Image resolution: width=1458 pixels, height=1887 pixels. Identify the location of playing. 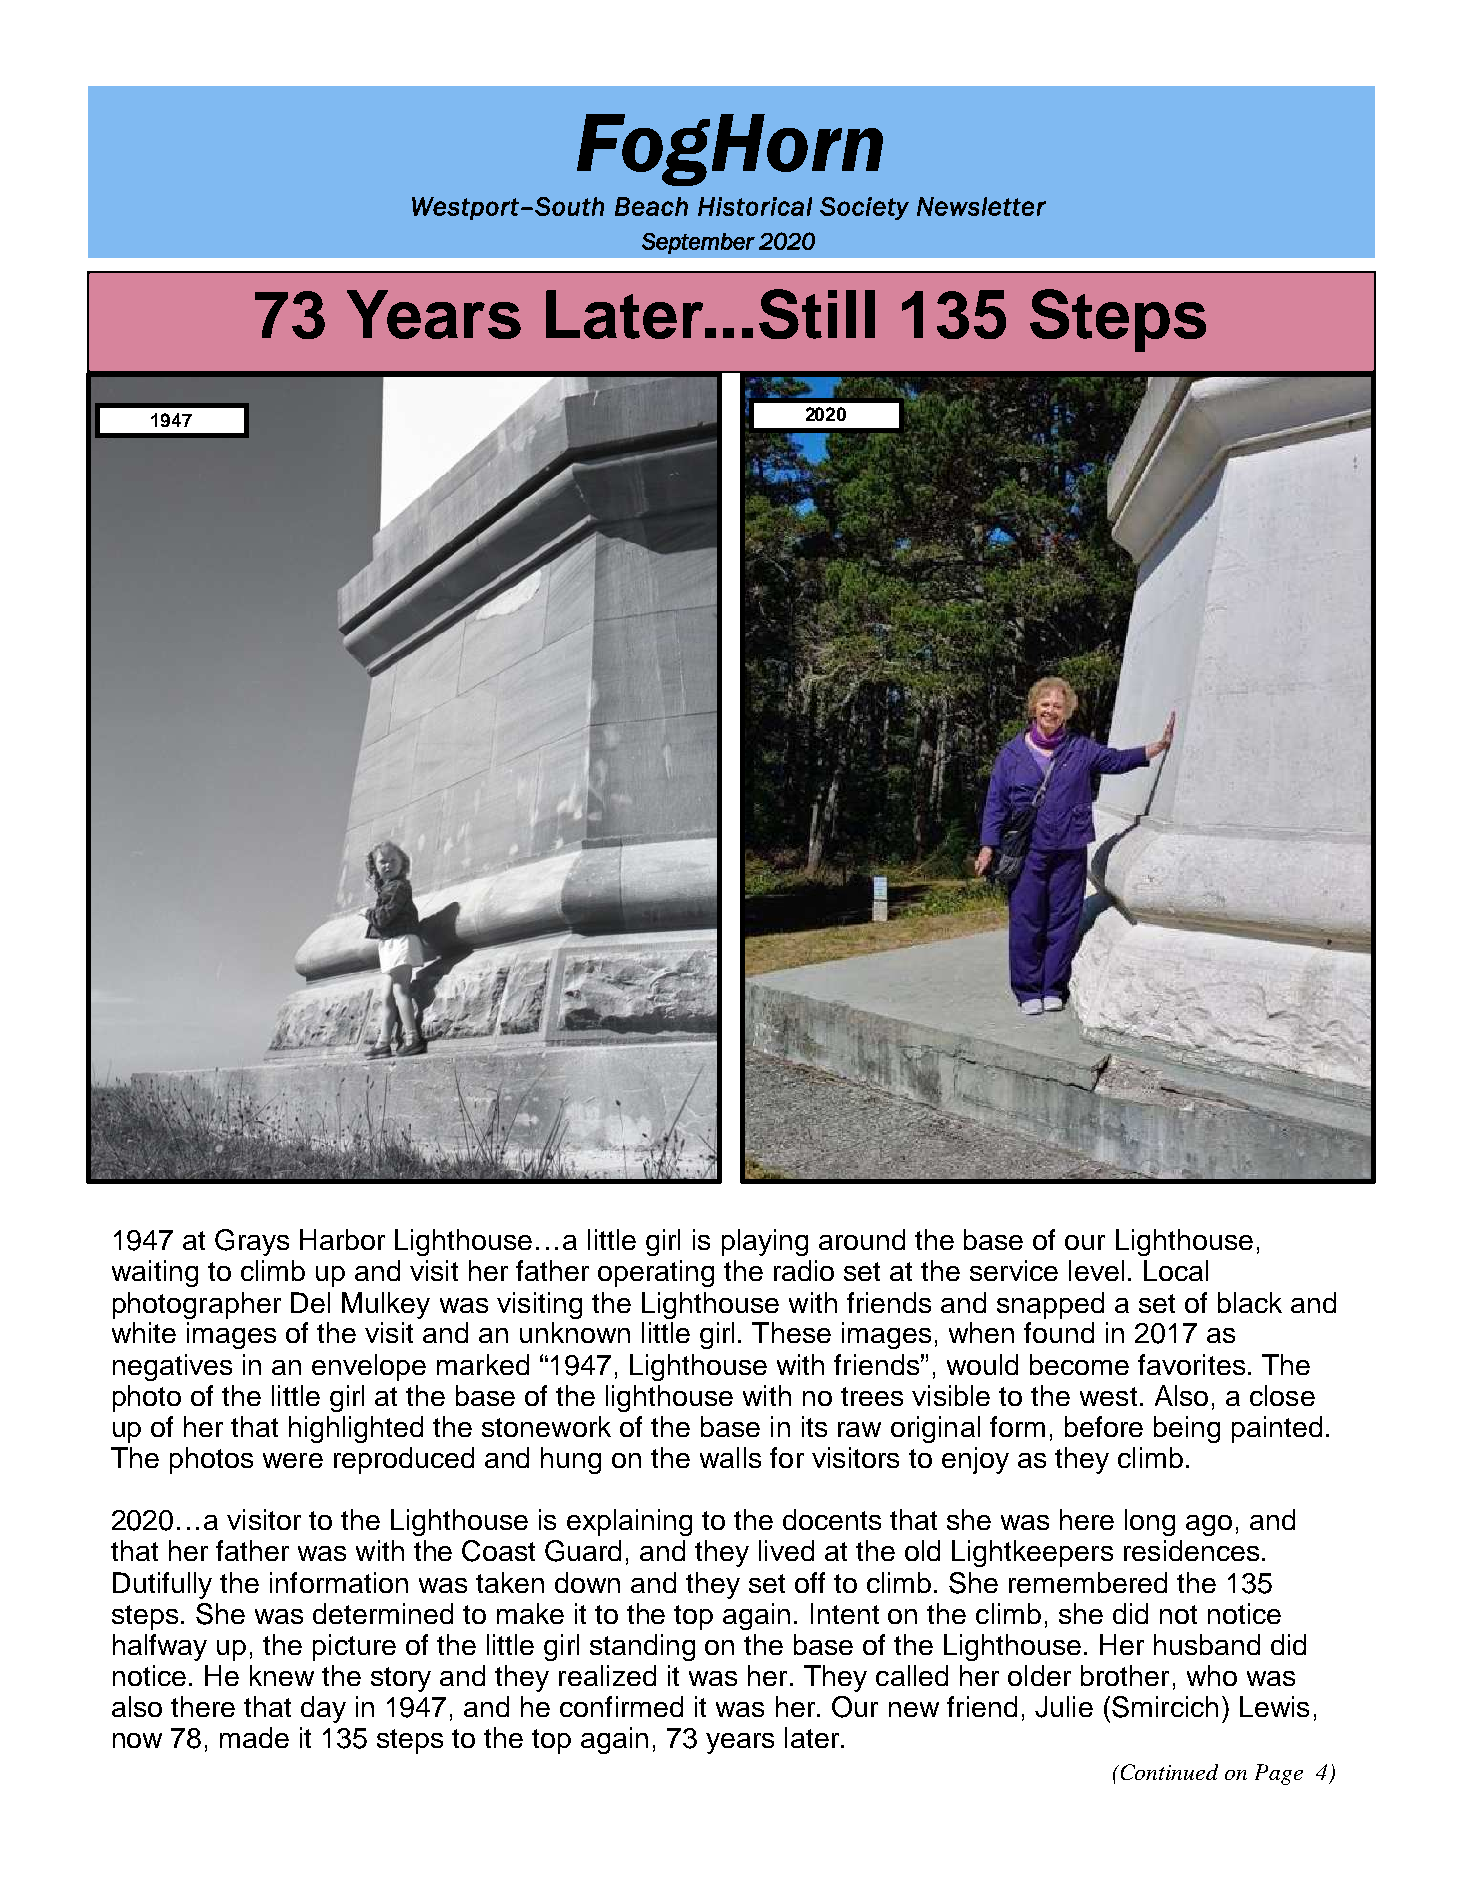
(765, 1242).
